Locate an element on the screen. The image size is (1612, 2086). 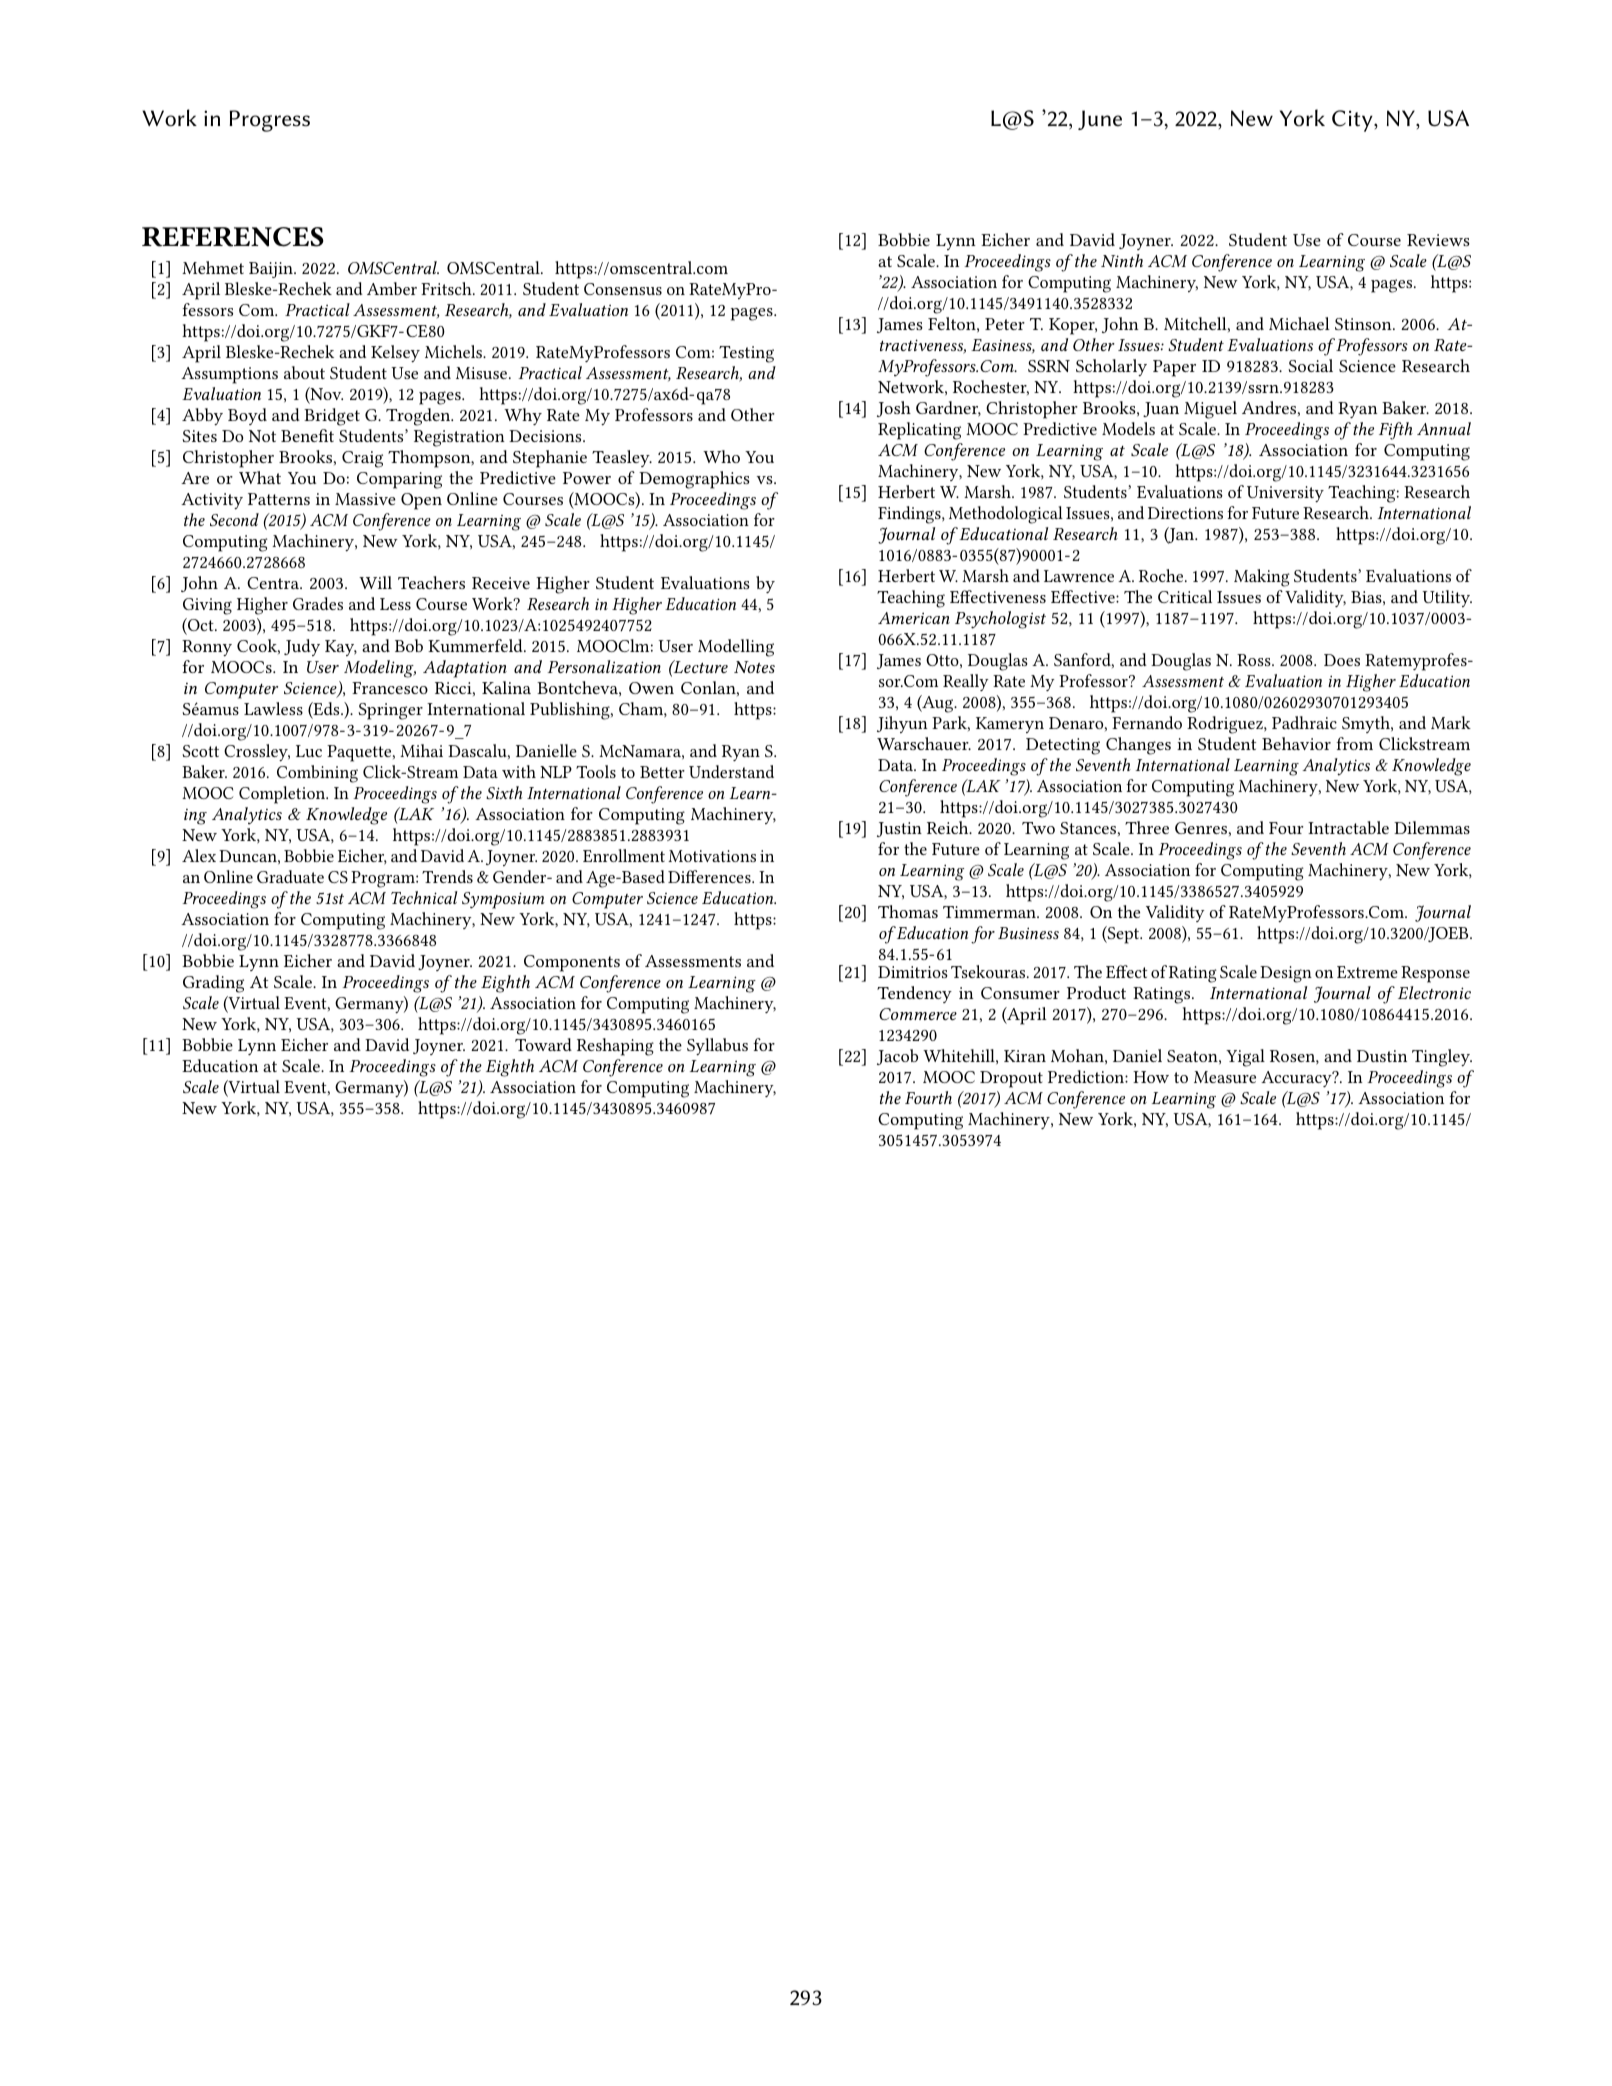
about is located at coordinates (304, 372).
